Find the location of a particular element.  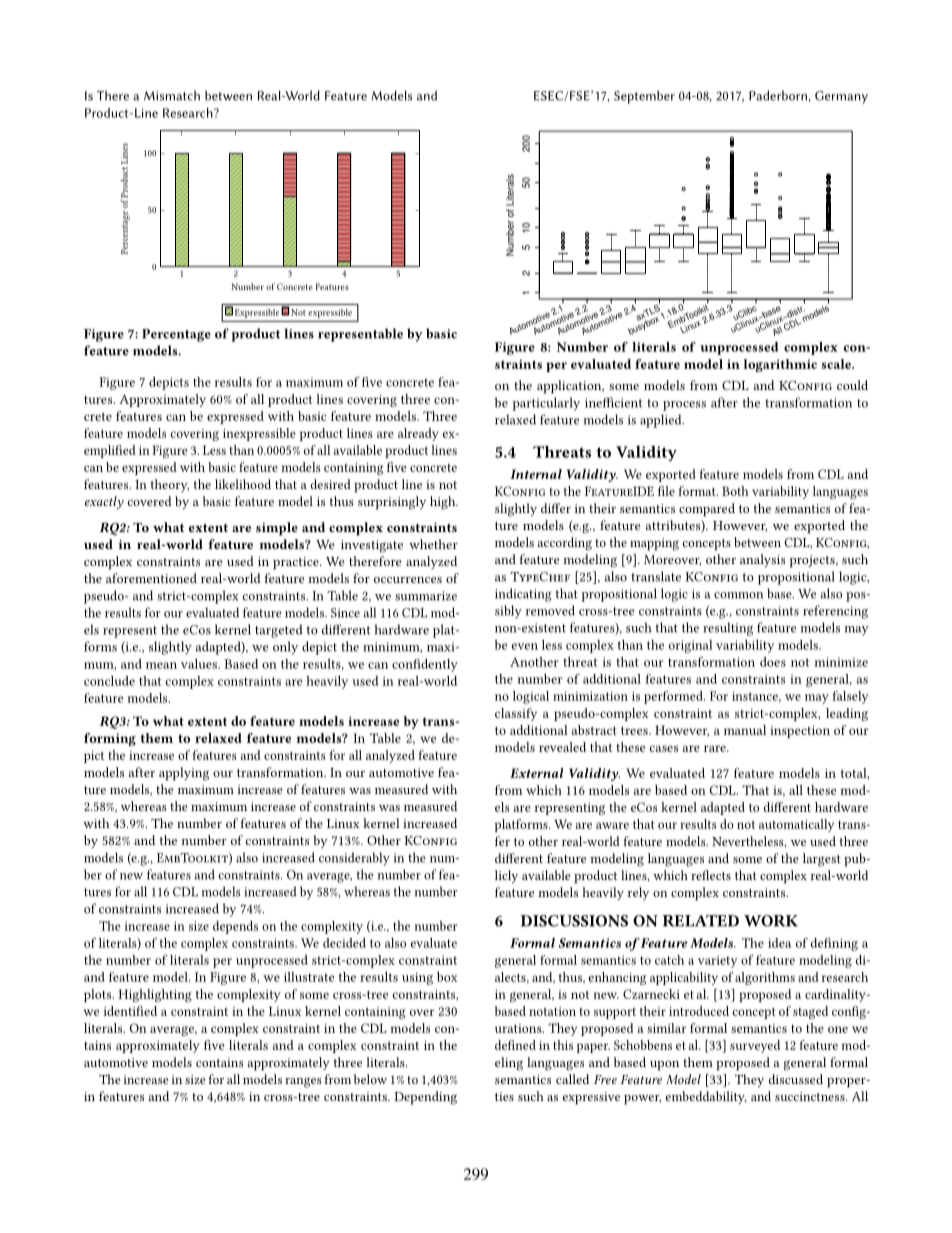

indicating is located at coordinates (523, 595).
